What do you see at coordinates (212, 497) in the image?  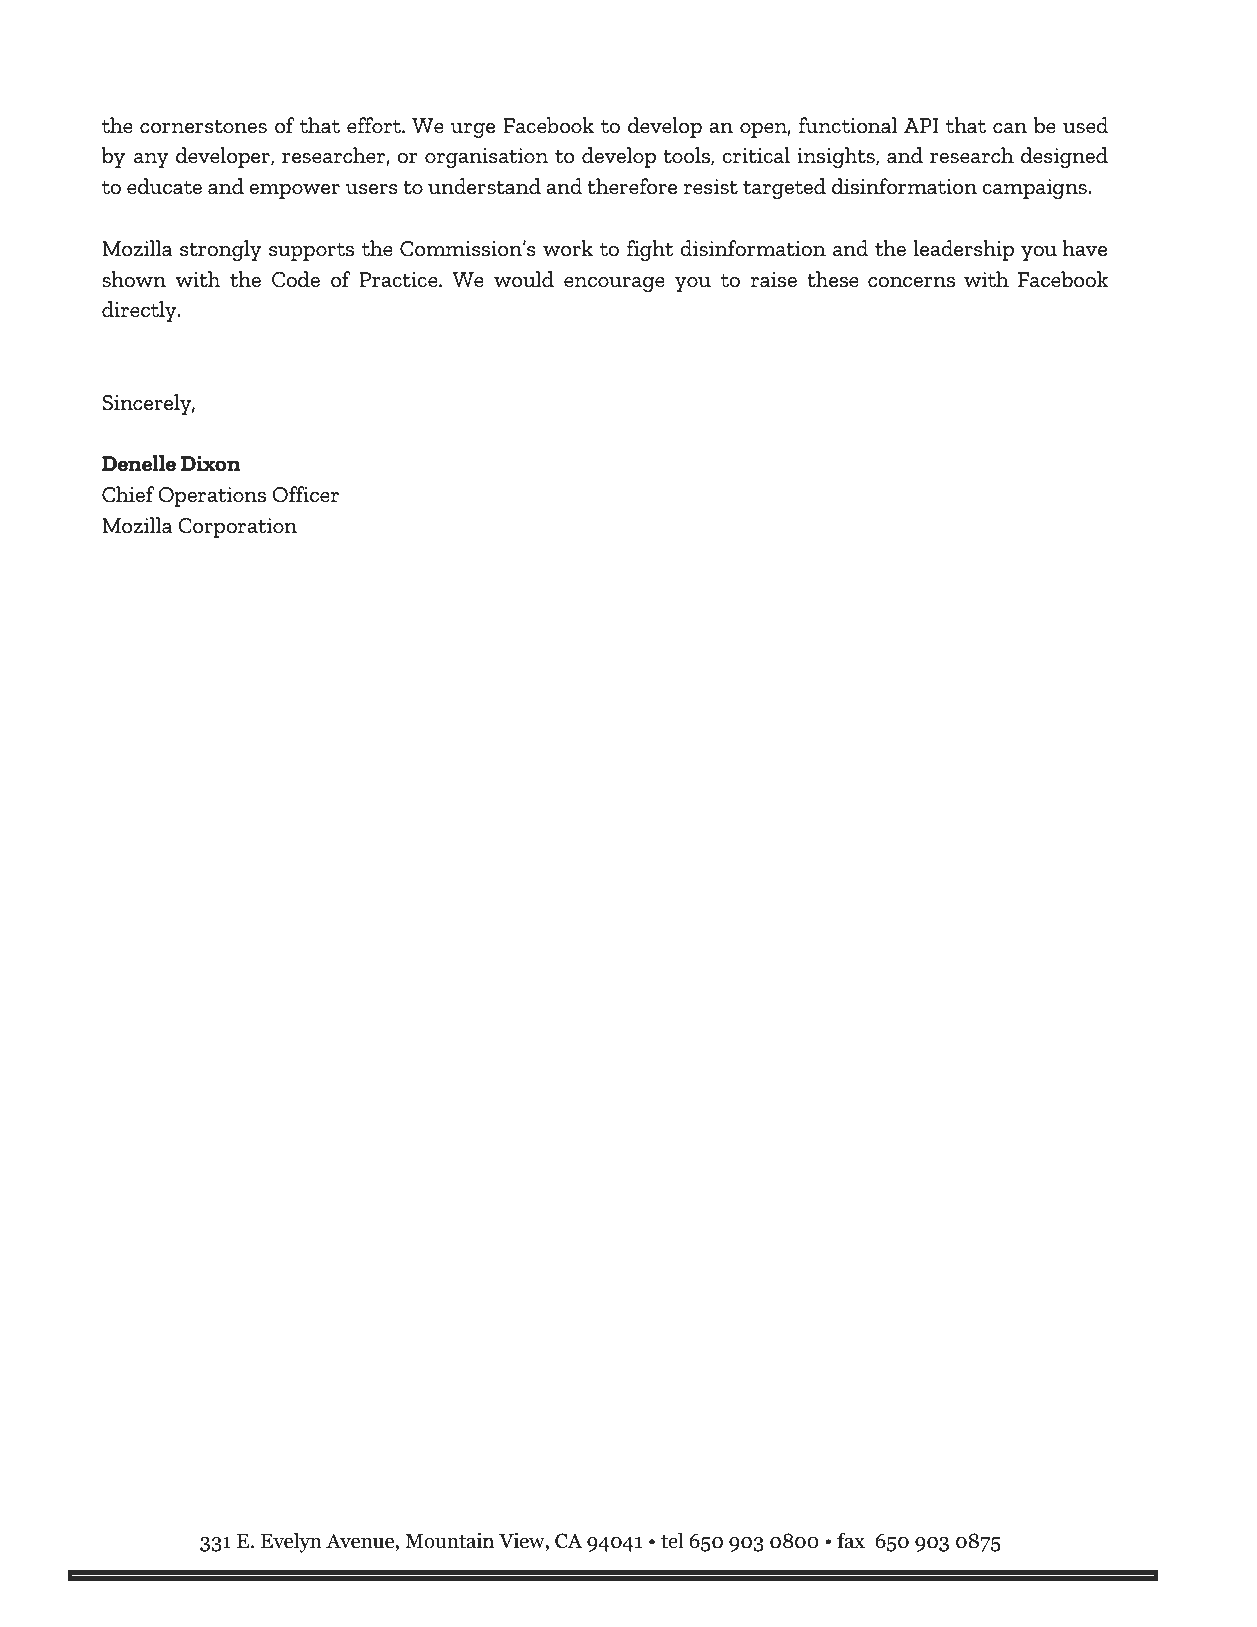 I see `Operations` at bounding box center [212, 497].
